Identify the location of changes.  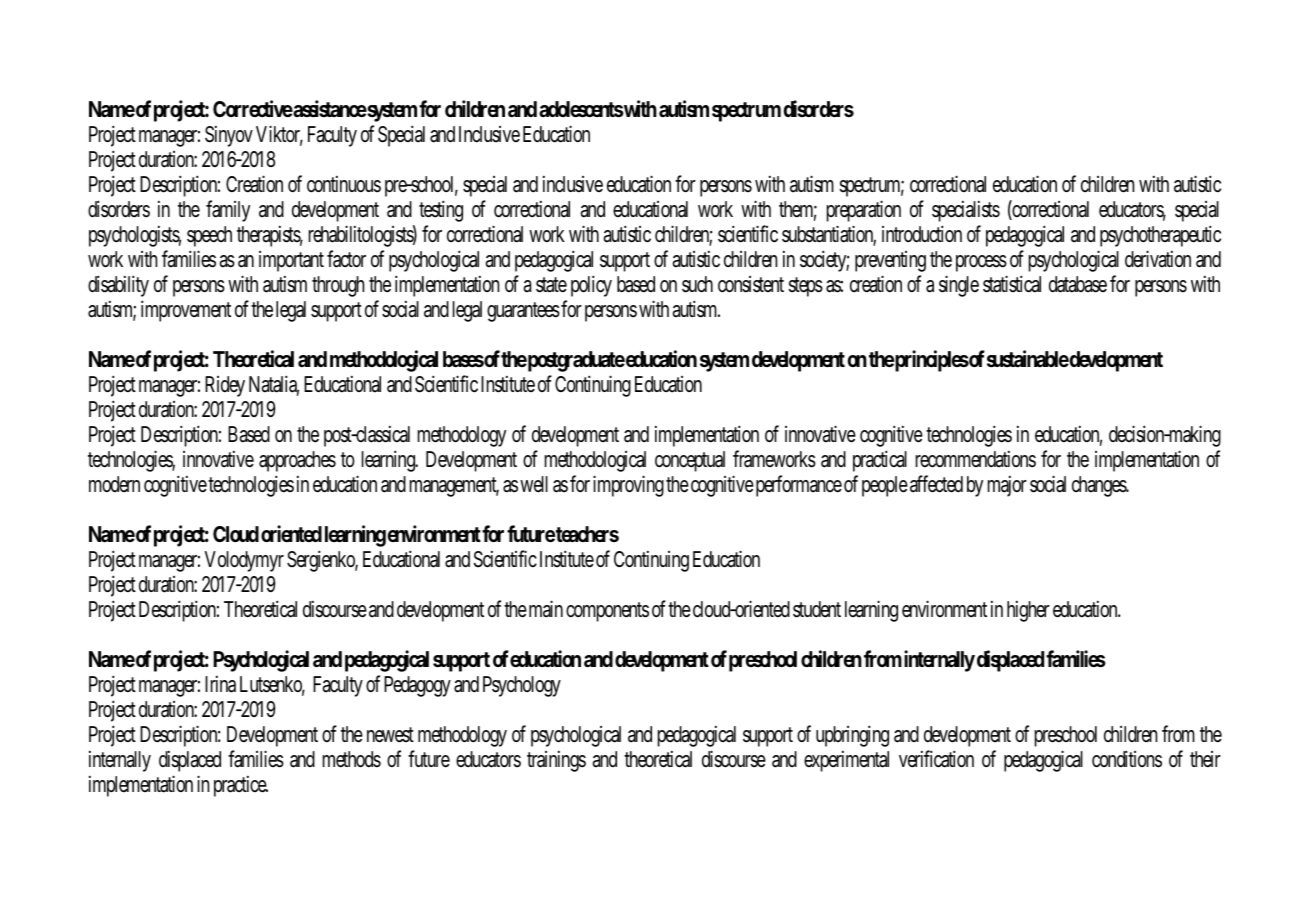
(1100, 486).
